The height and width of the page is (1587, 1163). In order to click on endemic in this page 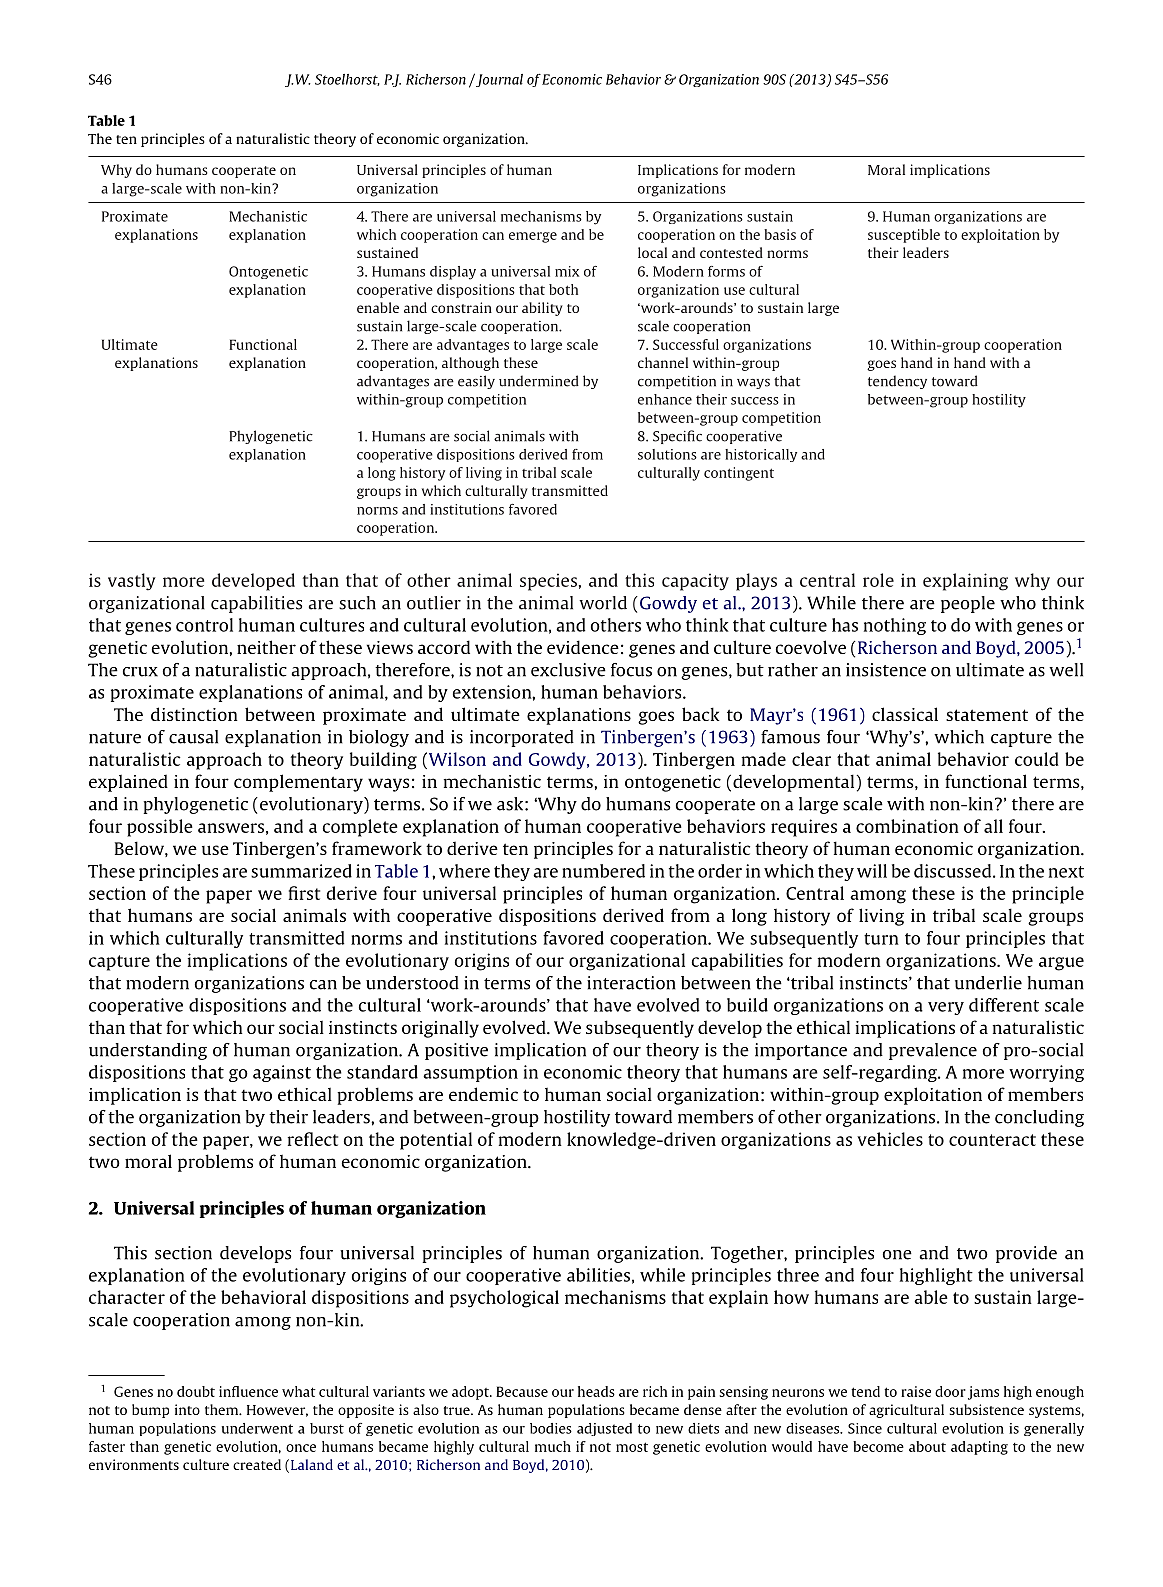, I will do `click(483, 1094)`.
